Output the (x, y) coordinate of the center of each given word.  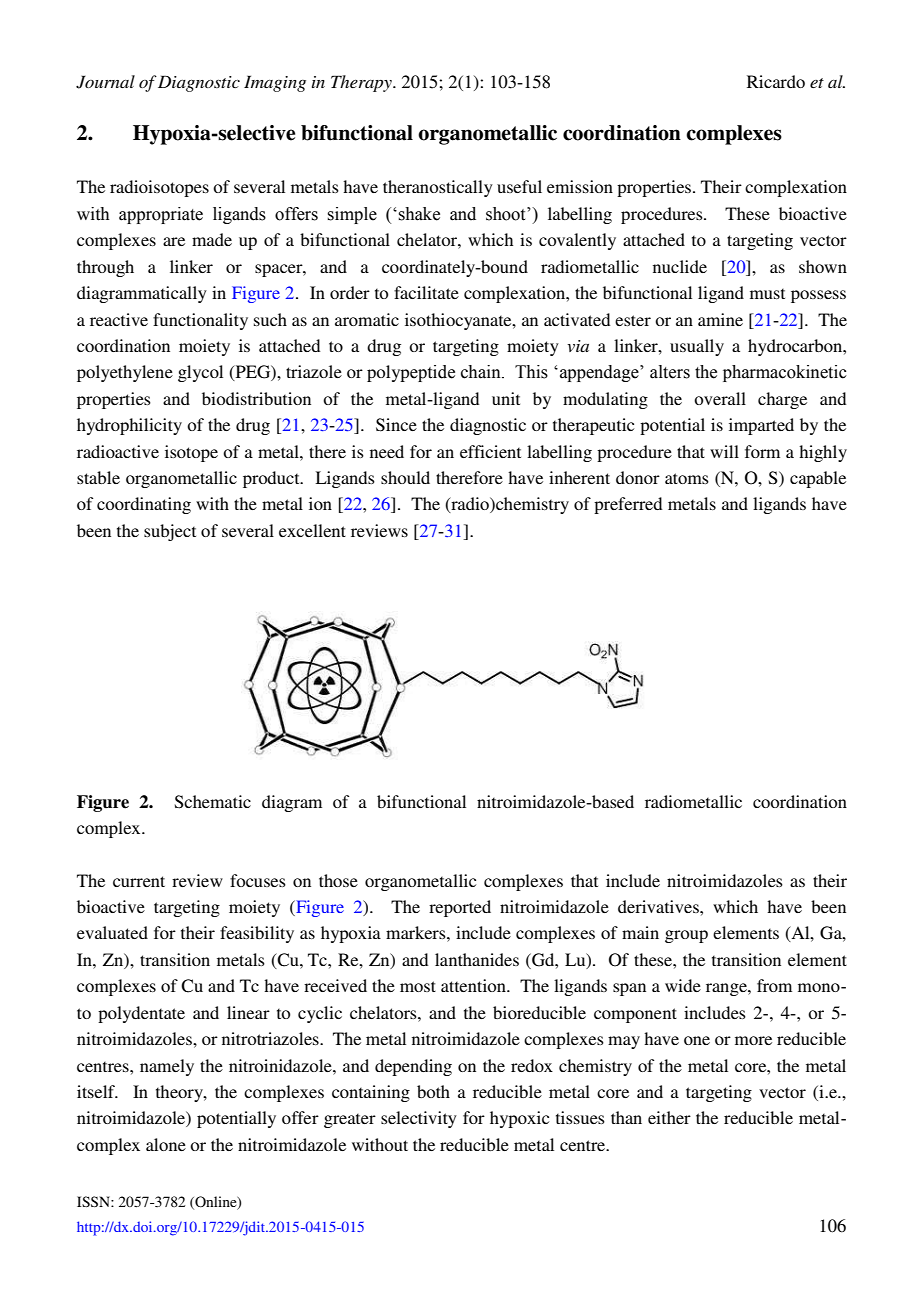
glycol (200, 373)
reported (460, 908)
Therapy (362, 83)
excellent (312, 530)
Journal (105, 82)
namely (167, 1067)
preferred (628, 505)
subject (170, 532)
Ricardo (776, 81)
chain (482, 372)
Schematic (213, 802)
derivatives (659, 906)
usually (697, 347)
